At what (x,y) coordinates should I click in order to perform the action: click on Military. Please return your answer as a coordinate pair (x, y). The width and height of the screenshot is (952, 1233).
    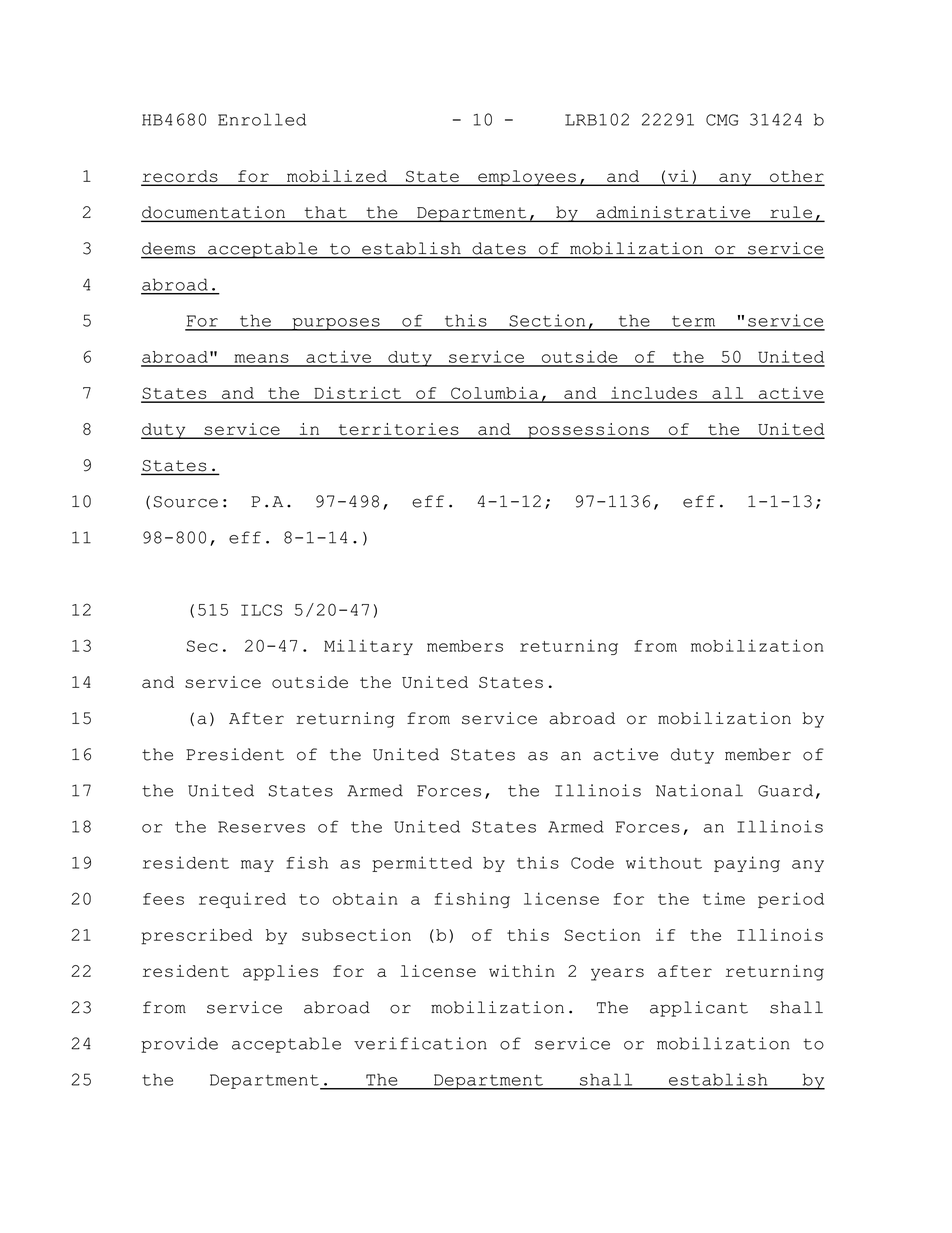
    Looking at the image, I should click on (368, 647).
